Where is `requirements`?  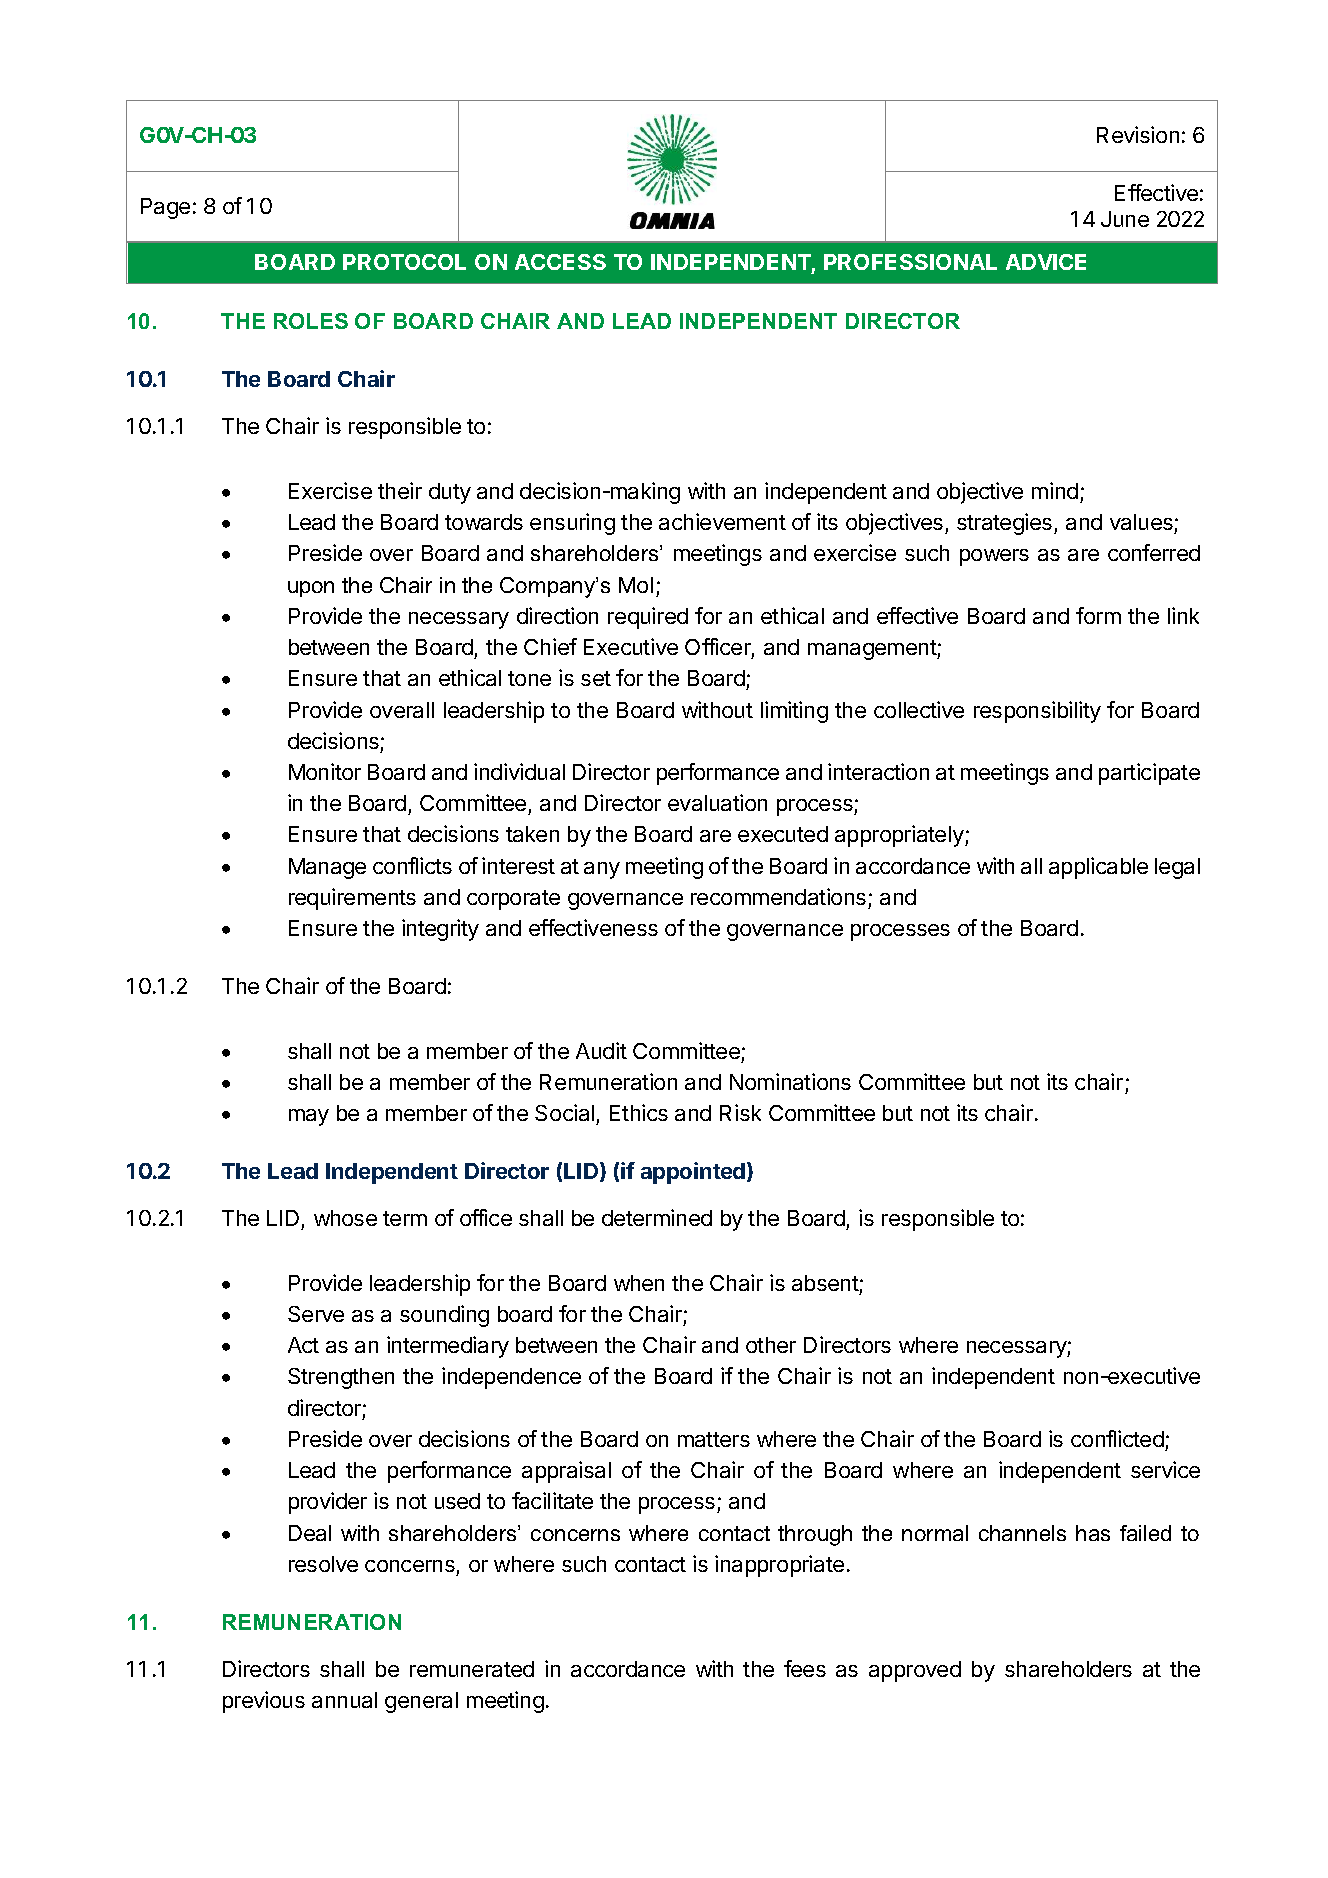 requirements is located at coordinates (352, 899).
